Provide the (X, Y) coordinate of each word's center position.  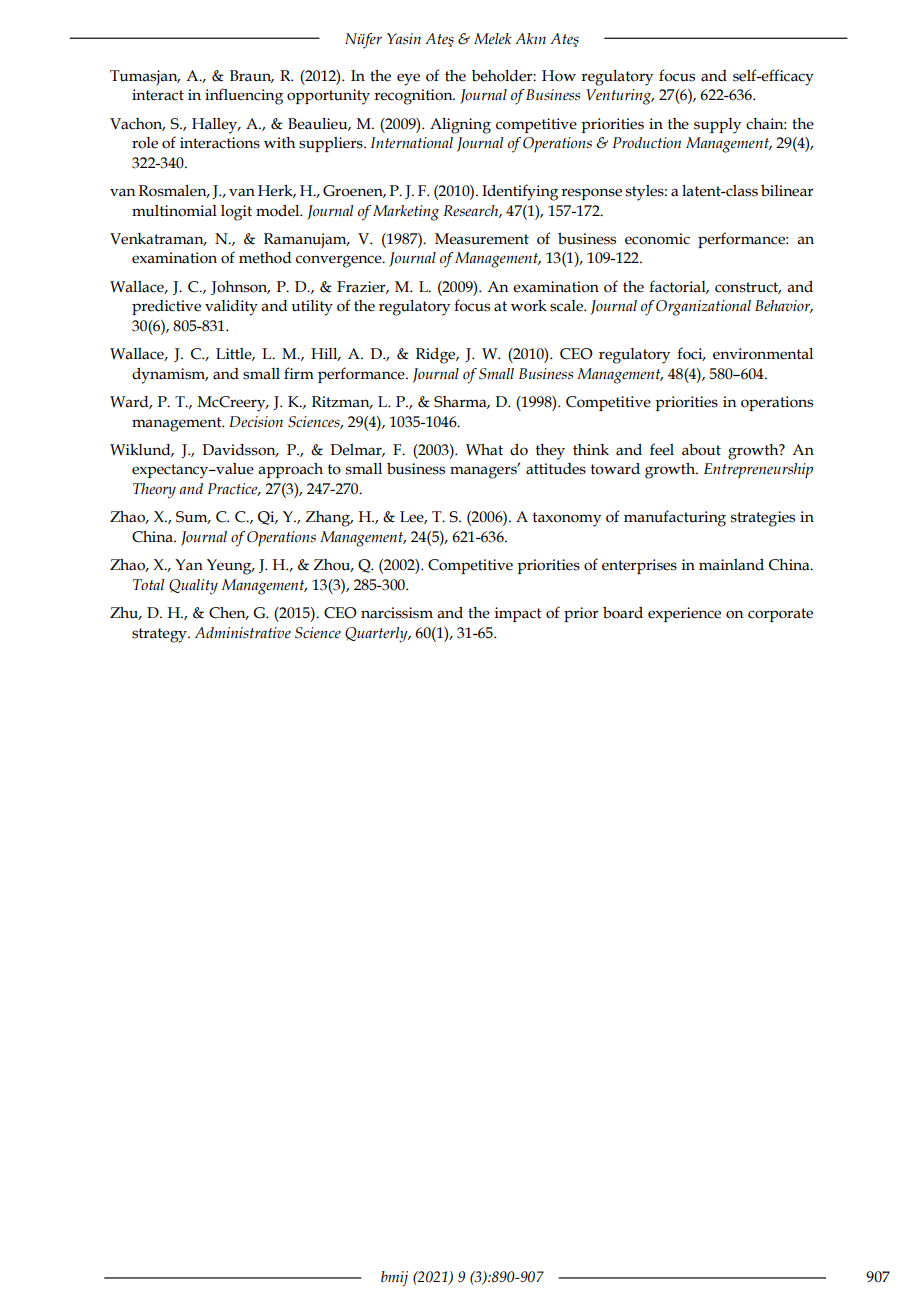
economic (657, 239)
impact (518, 614)
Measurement (482, 239)
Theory (154, 491)
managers (484, 472)
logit (236, 213)
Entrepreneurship (758, 470)
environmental (763, 354)
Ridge (437, 356)
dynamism (170, 376)
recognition (414, 97)
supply (717, 126)
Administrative (243, 633)
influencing (244, 96)
